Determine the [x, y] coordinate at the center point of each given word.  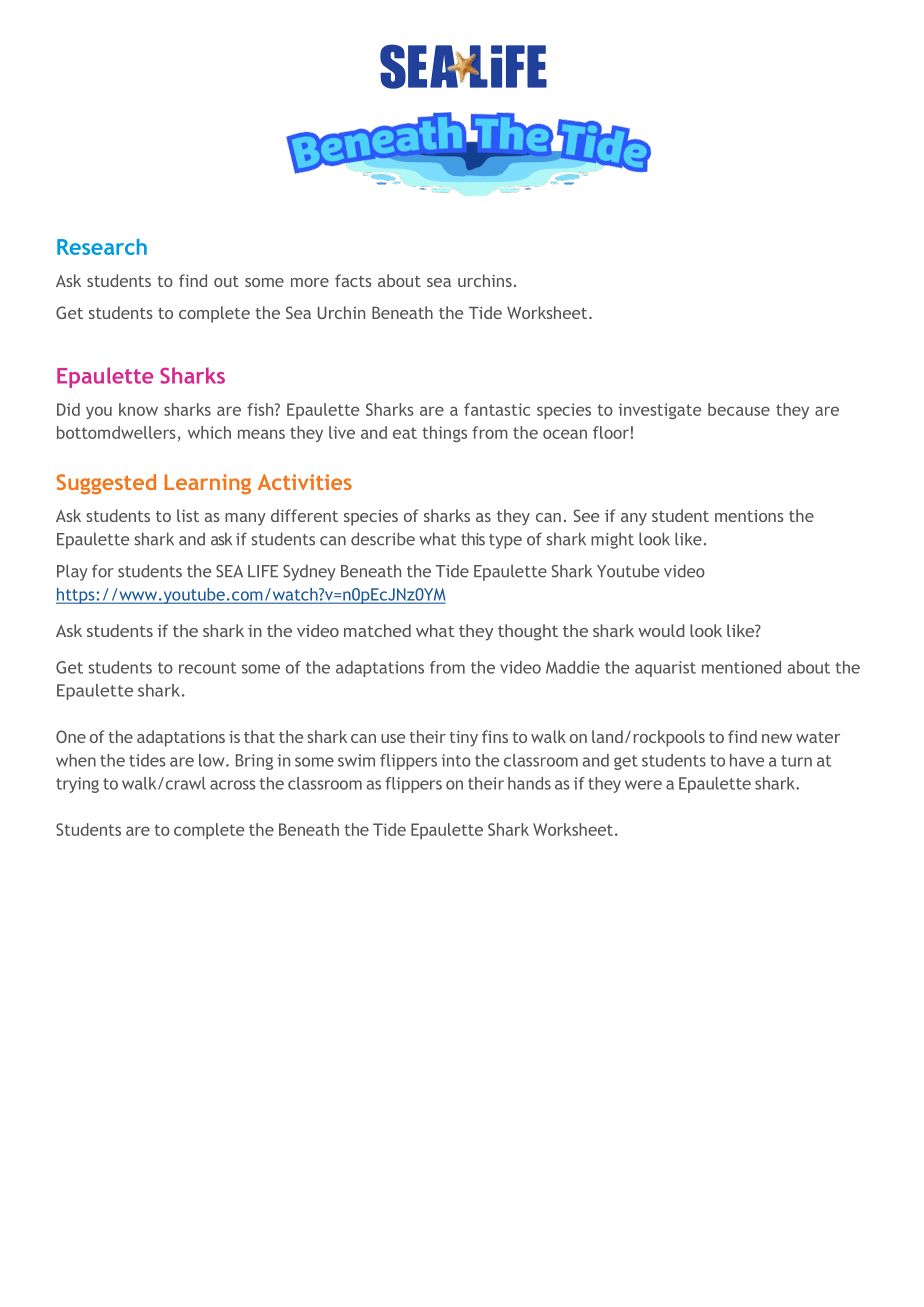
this [473, 539]
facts [353, 280]
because [739, 409]
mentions [749, 516]
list [188, 515]
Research [102, 247]
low [213, 760]
